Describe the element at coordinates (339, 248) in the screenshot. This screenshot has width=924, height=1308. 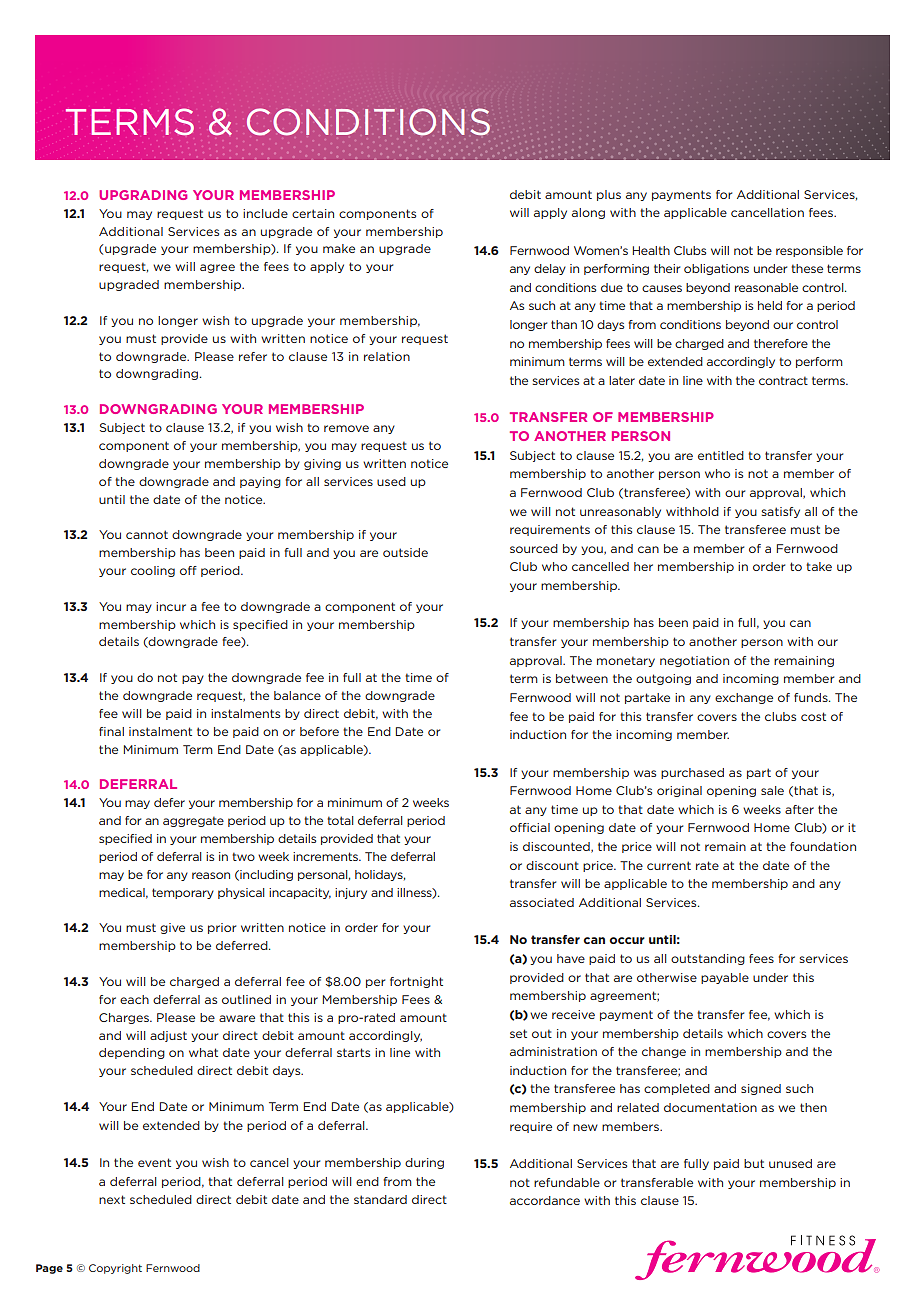
I see `make` at that location.
